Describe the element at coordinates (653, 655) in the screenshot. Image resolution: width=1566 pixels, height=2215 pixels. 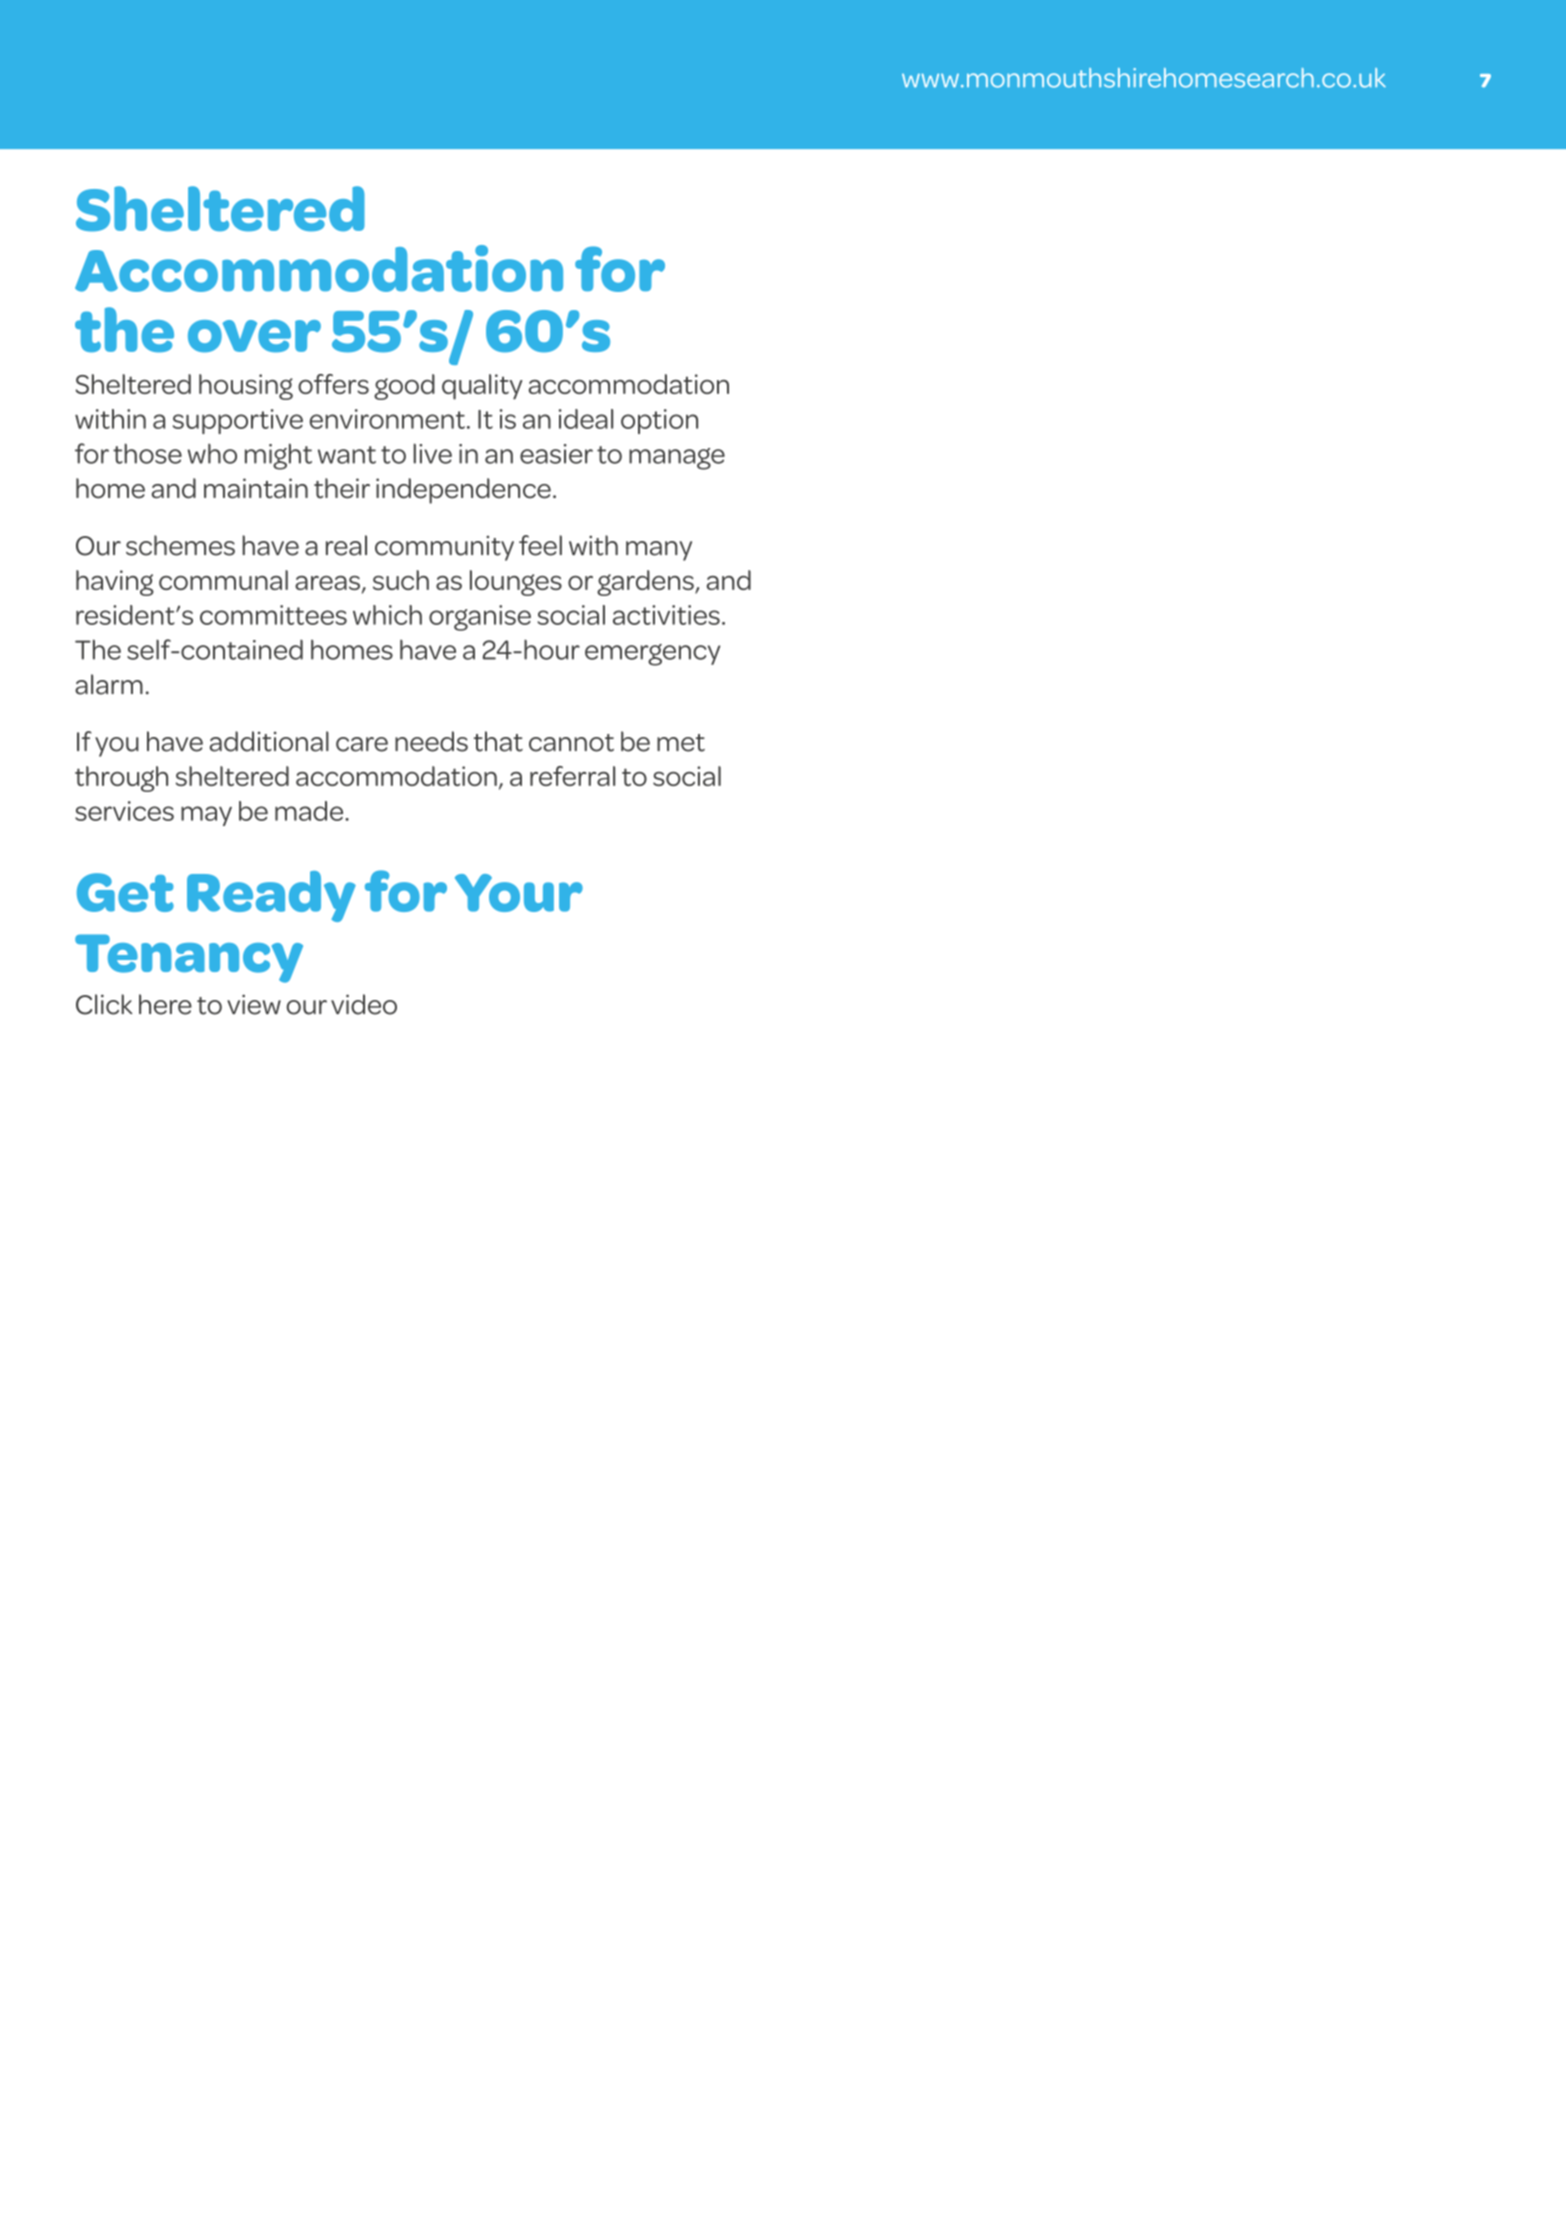
I see `emergency` at that location.
